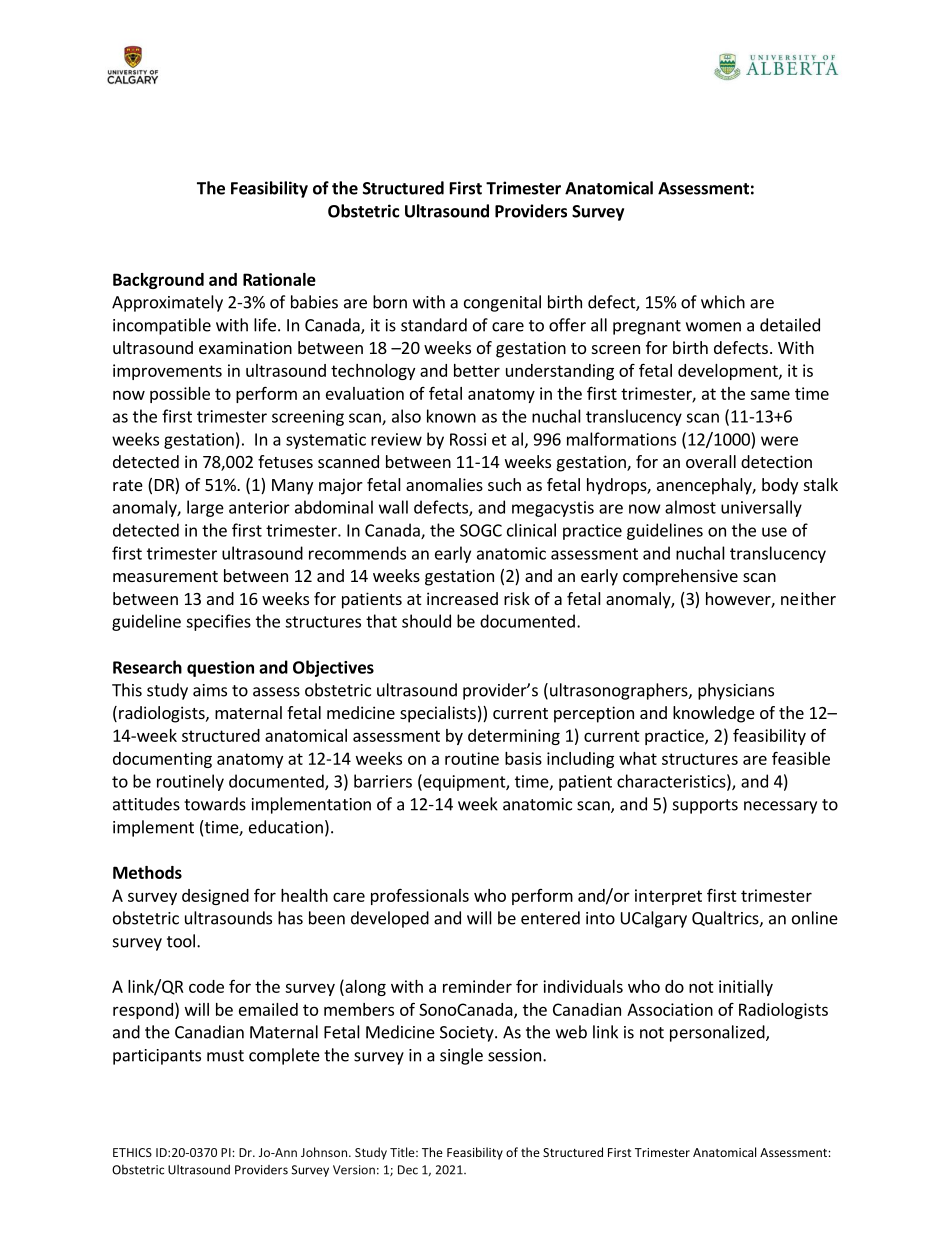  I want to click on congenital, so click(502, 303).
